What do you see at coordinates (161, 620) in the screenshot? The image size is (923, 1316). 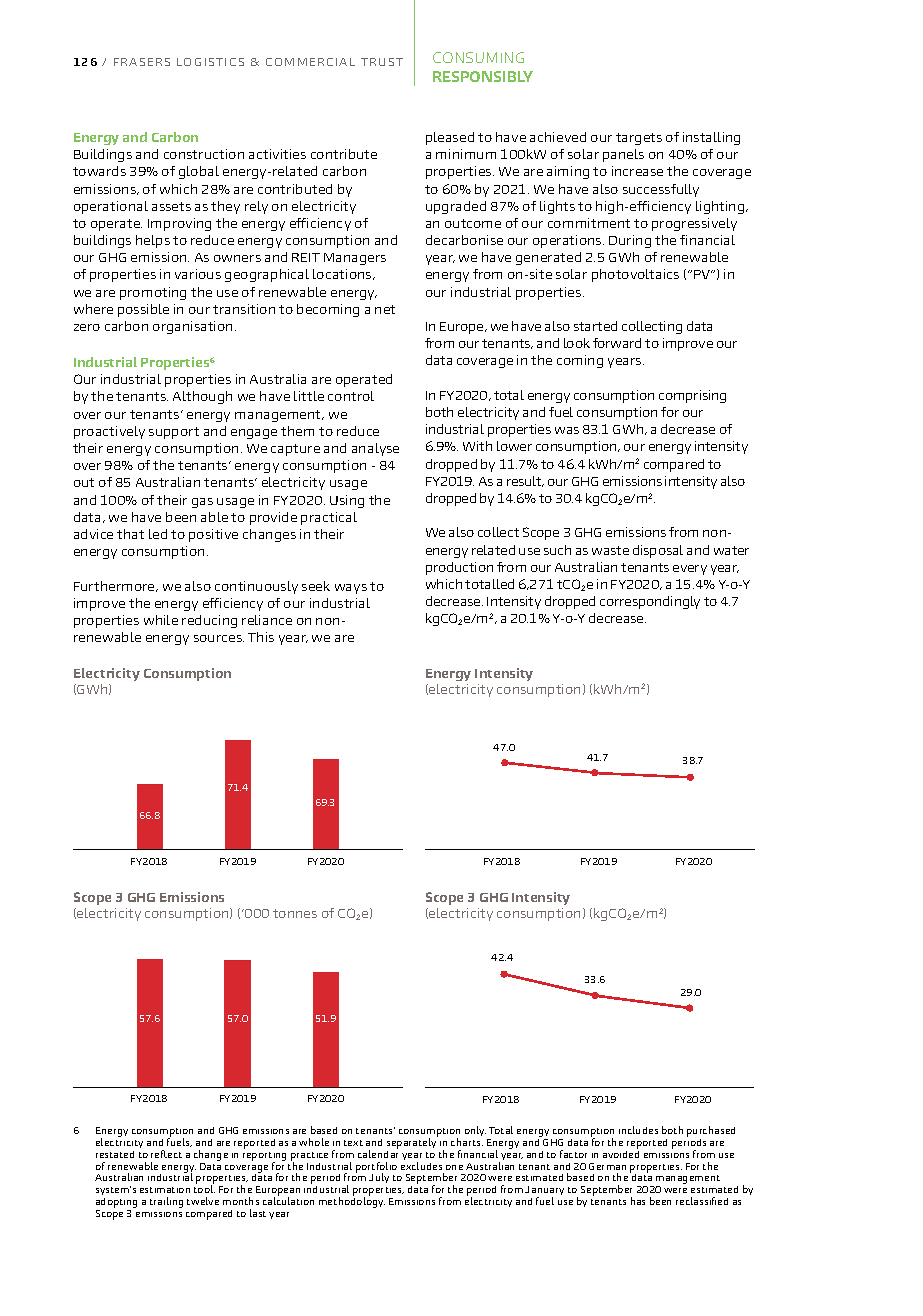 I see `while` at bounding box center [161, 620].
